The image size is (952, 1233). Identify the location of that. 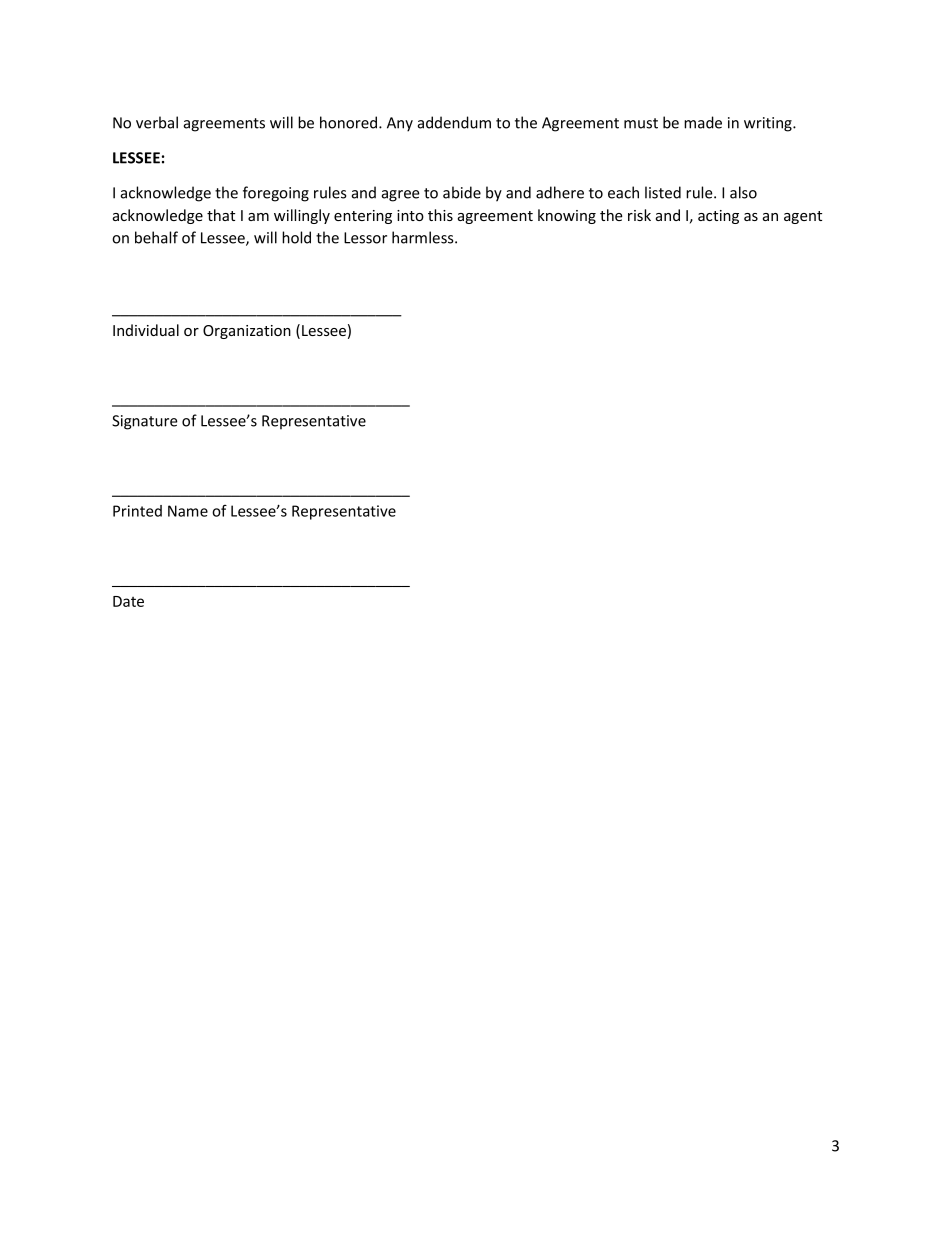
(221, 215).
